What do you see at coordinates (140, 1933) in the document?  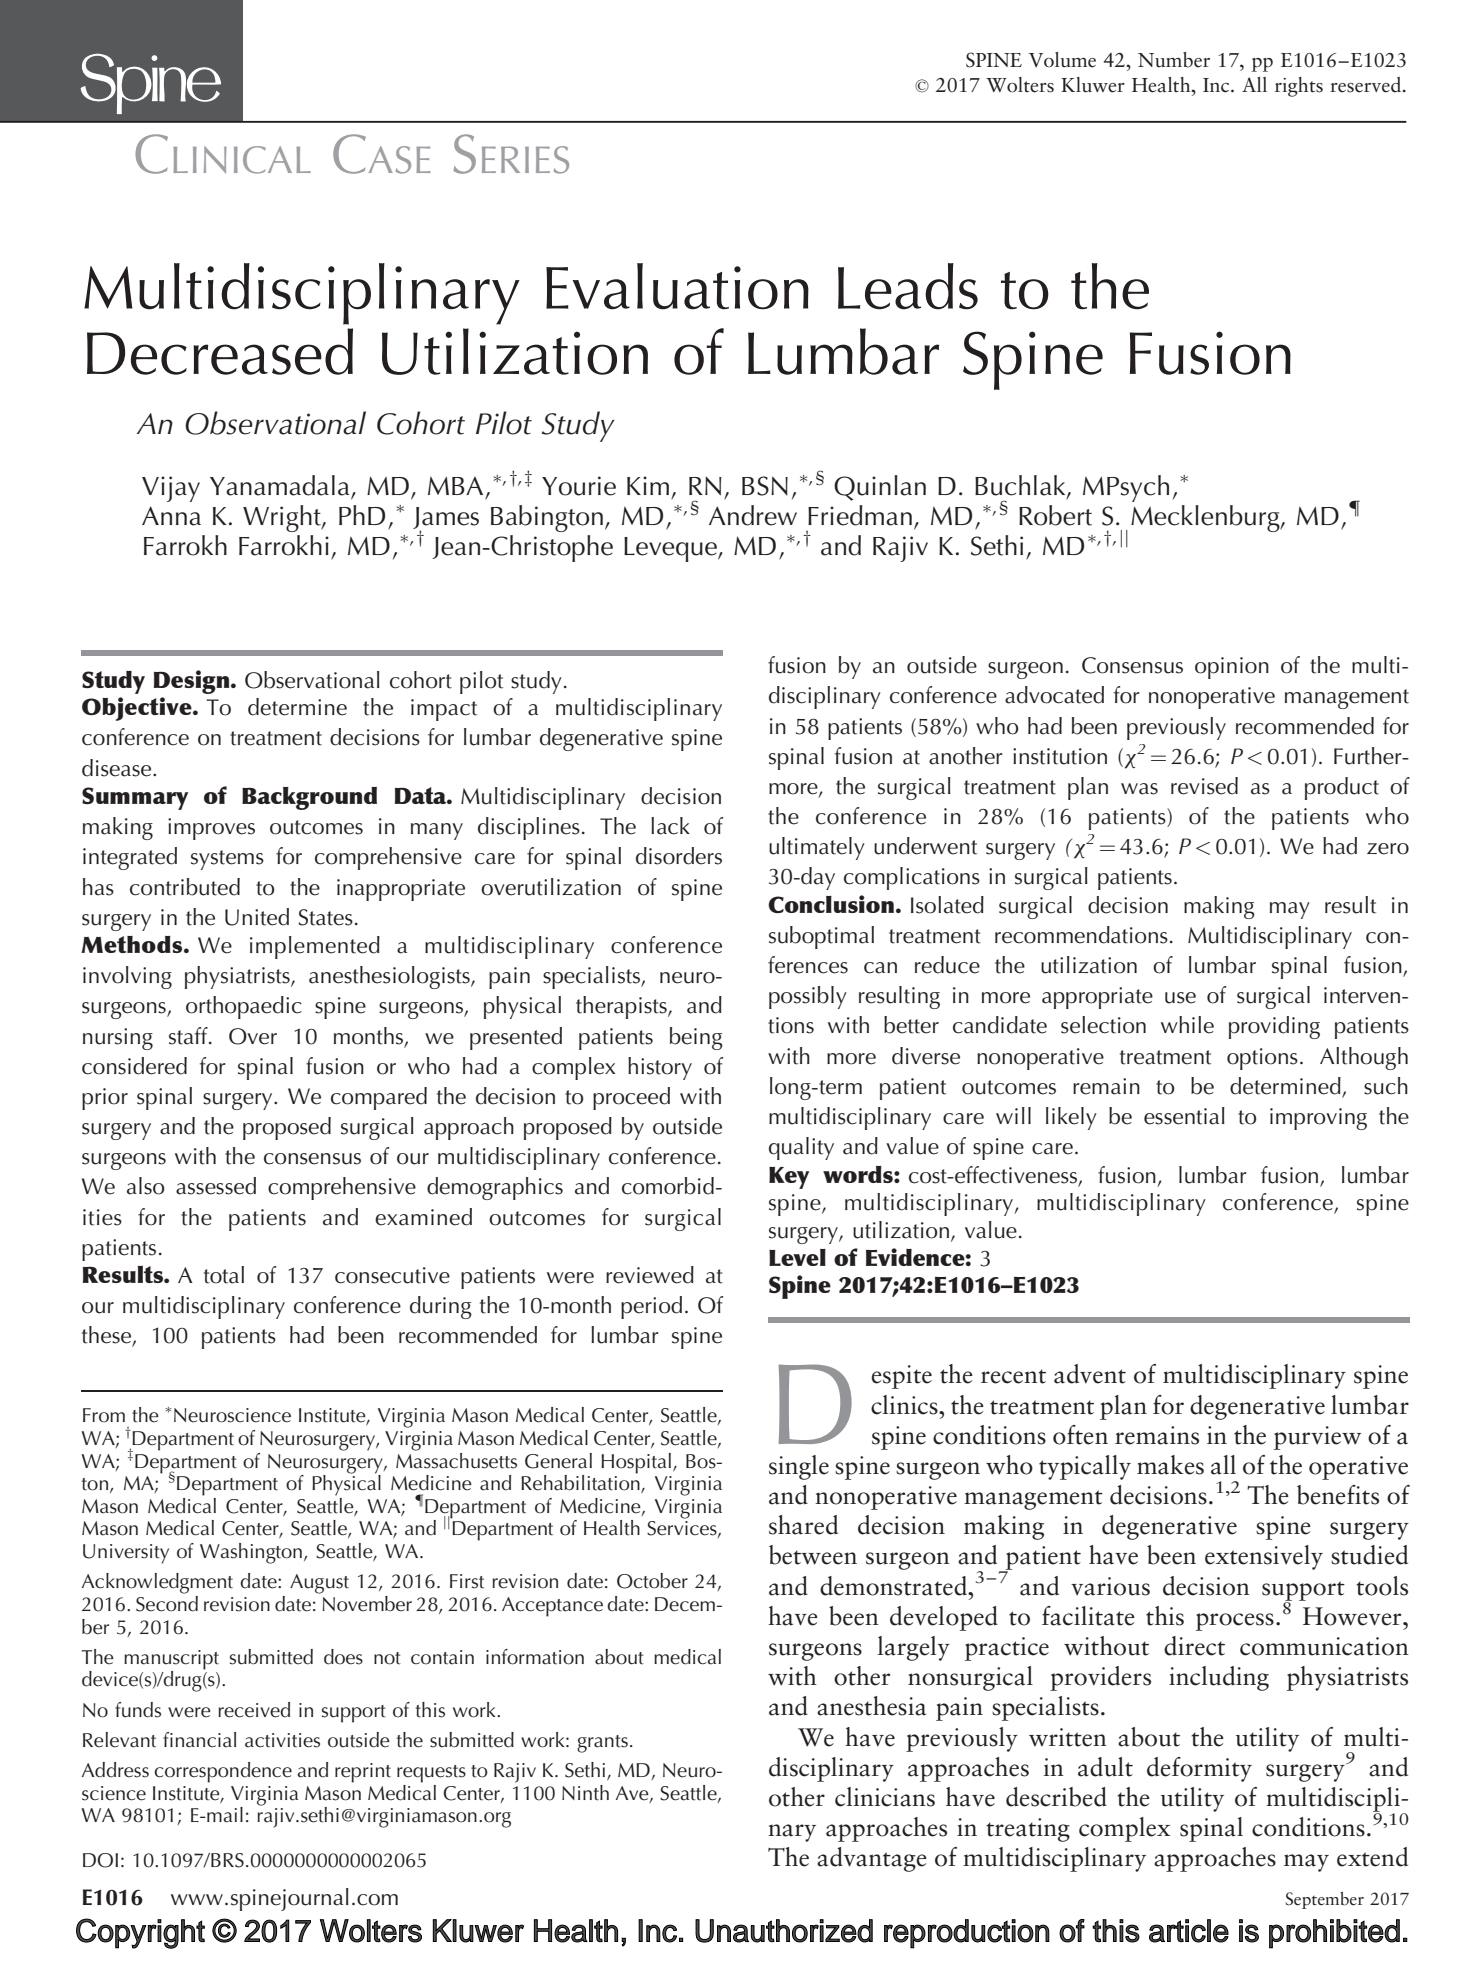 I see `Copyright` at bounding box center [140, 1933].
